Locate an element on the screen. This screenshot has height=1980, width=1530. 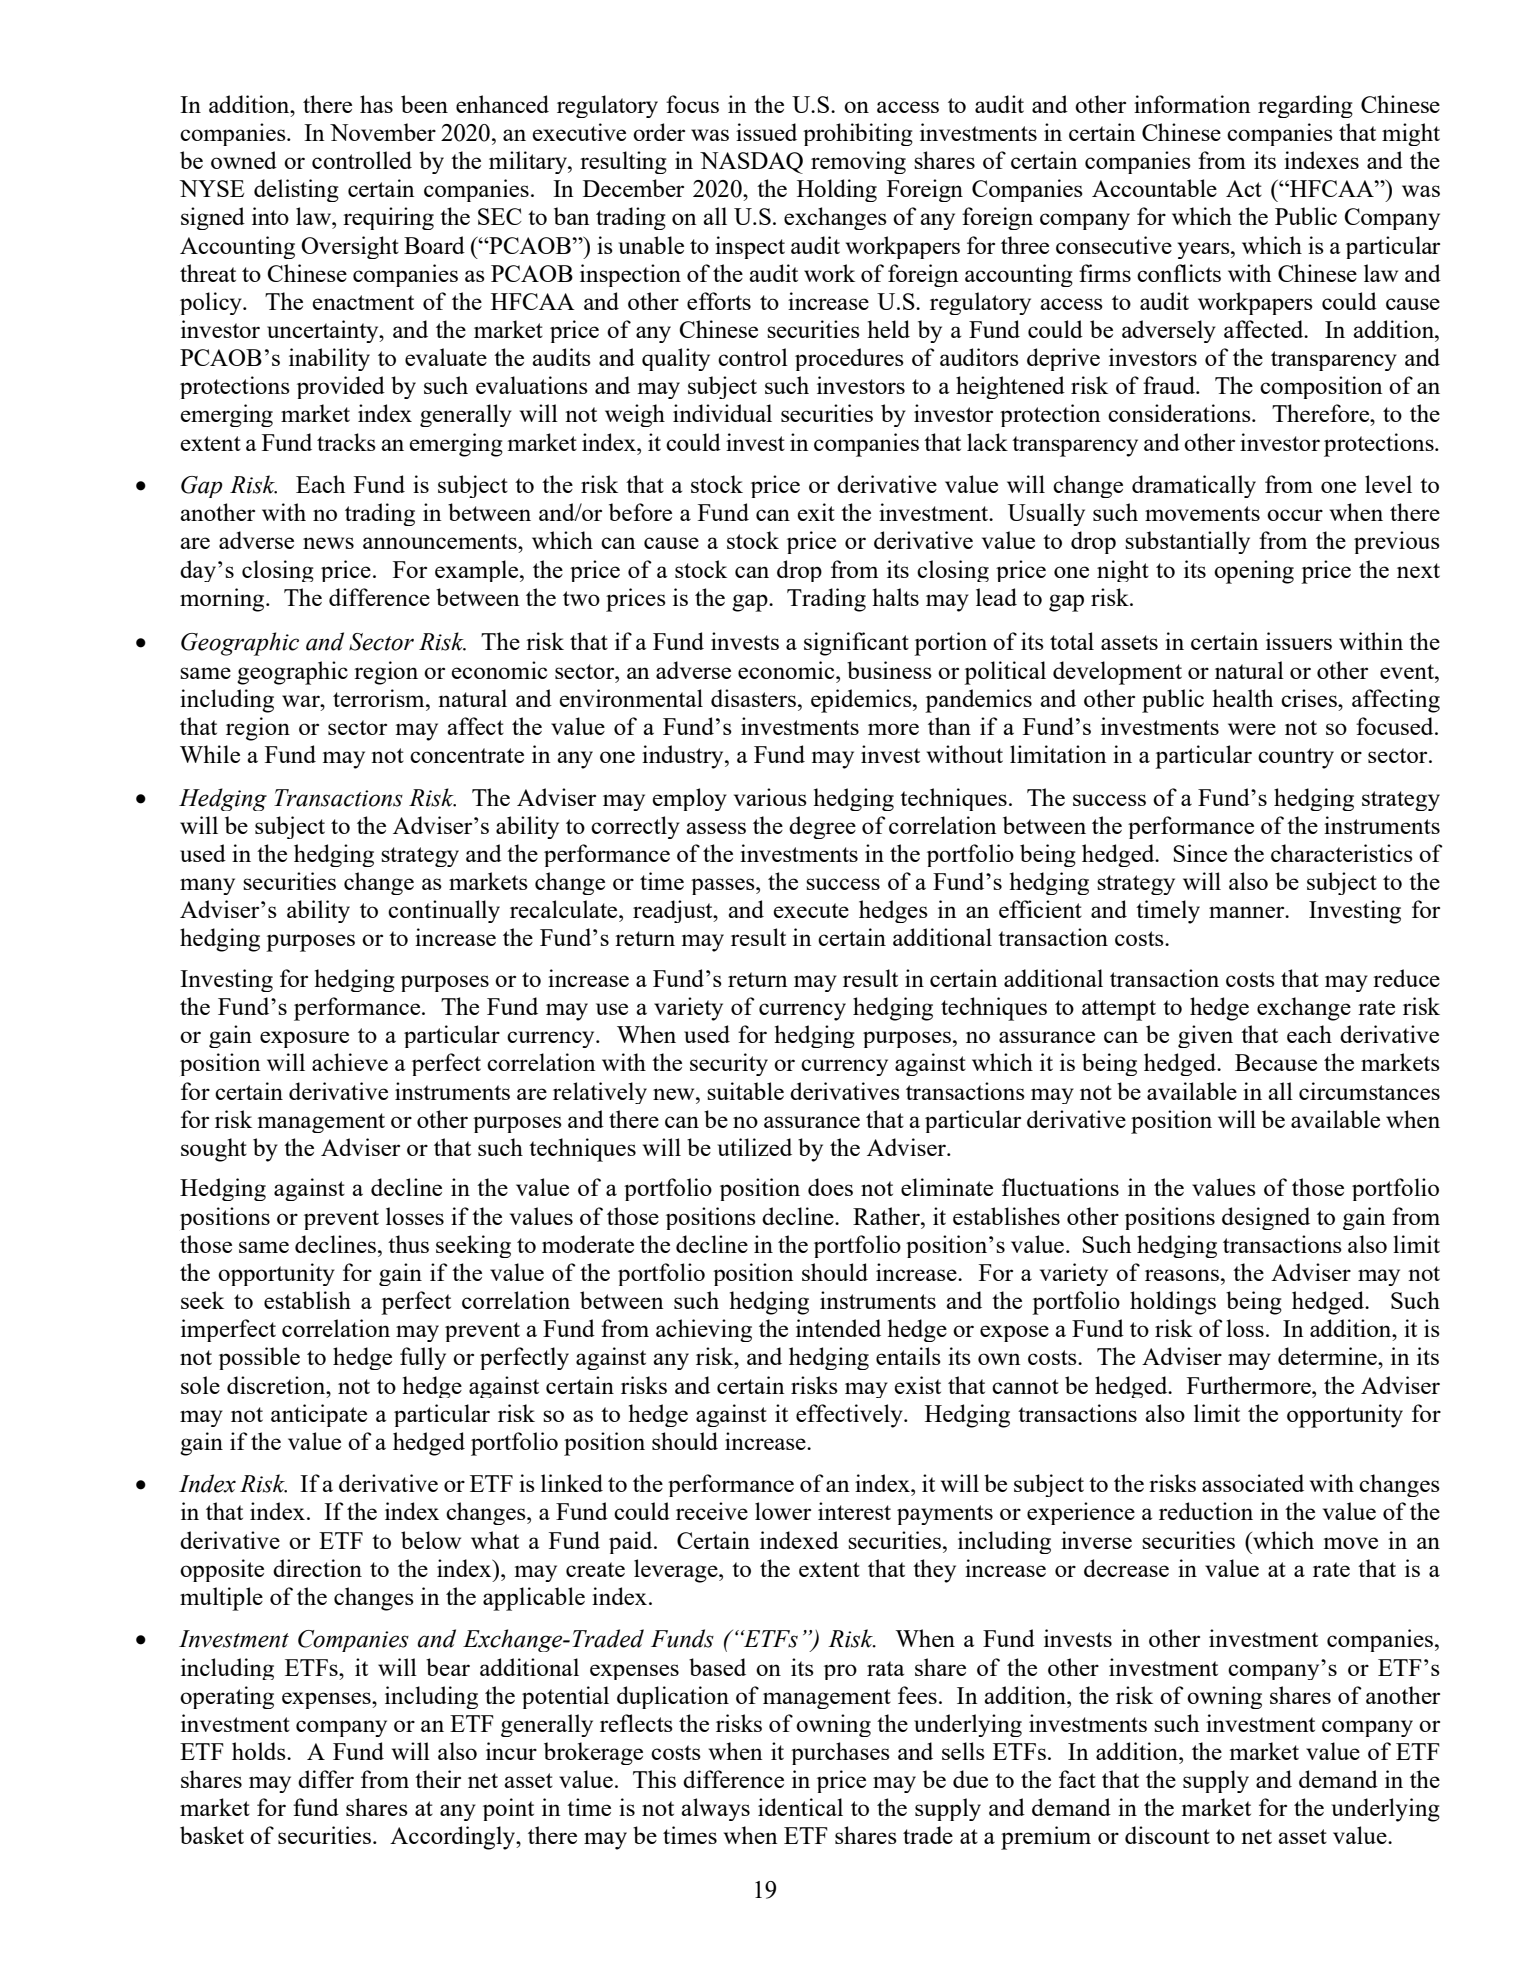
execute is located at coordinates (811, 910).
